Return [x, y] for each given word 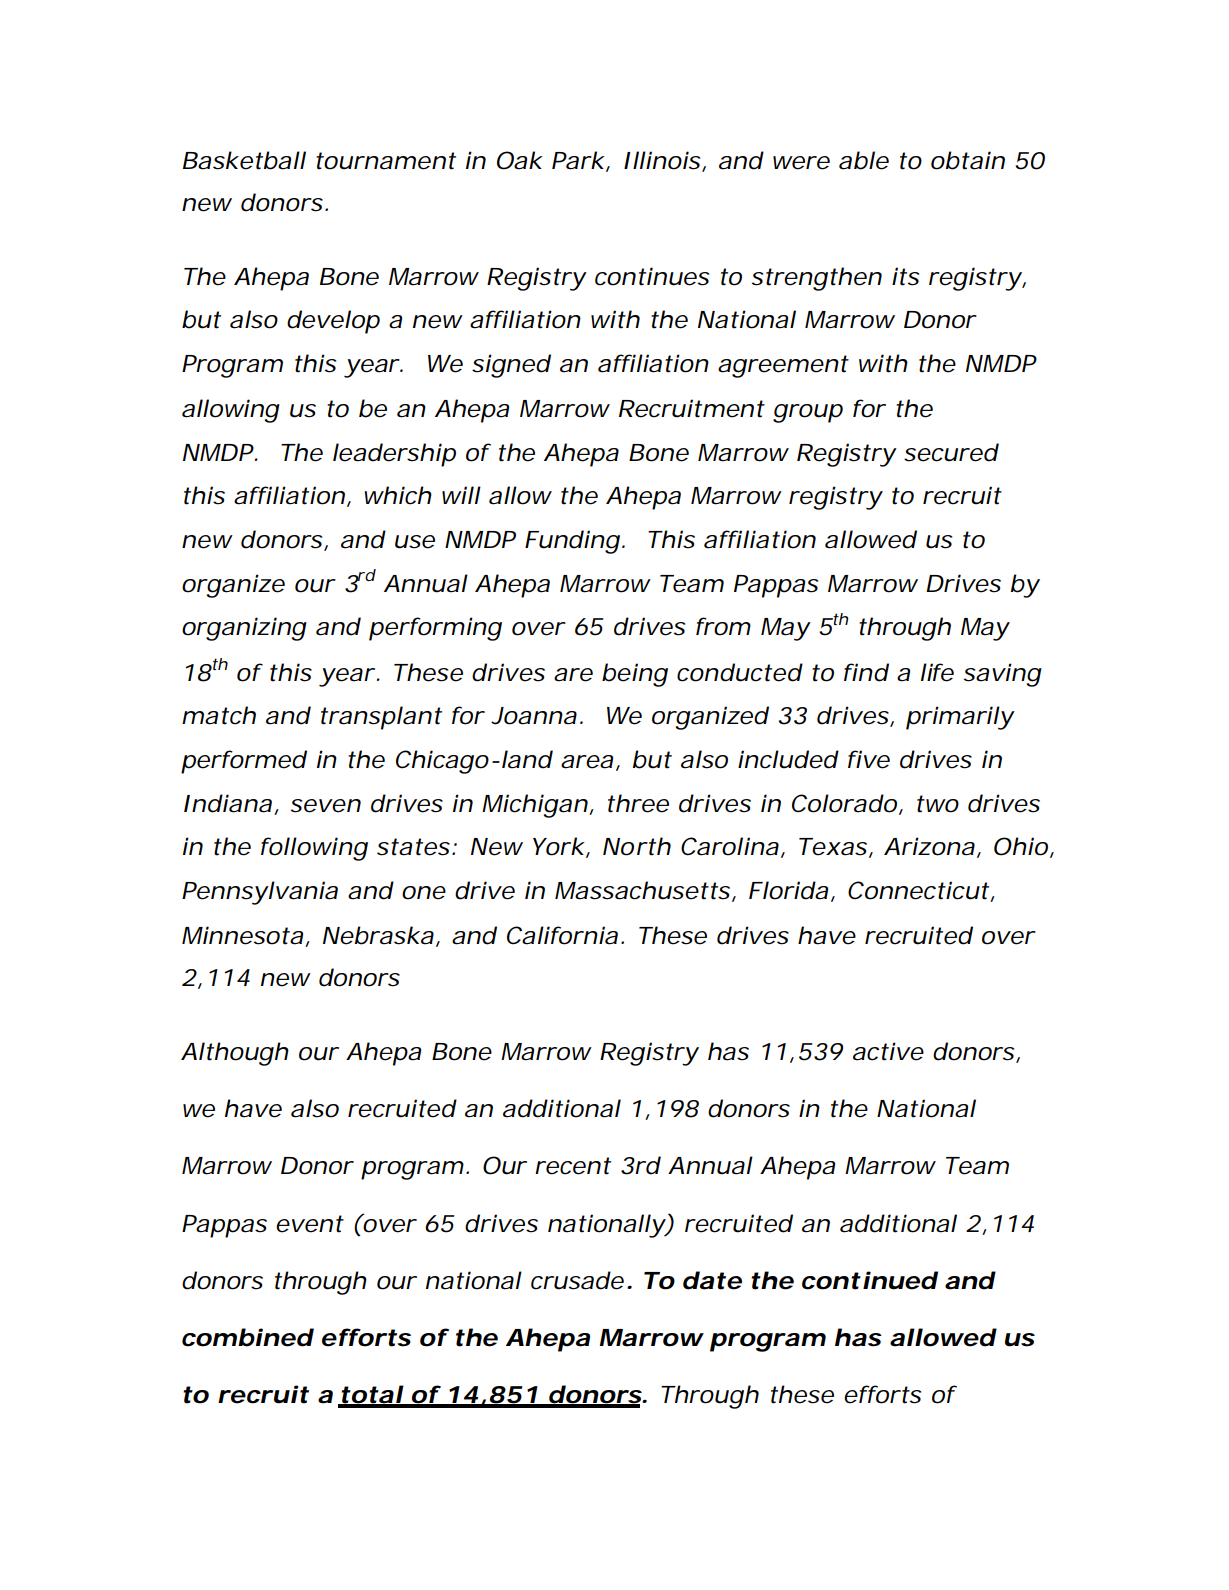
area [587, 762]
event [310, 1224]
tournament [386, 161]
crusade [577, 1280]
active [888, 1051]
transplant [381, 718]
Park [578, 160]
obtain [968, 160]
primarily [960, 718]
